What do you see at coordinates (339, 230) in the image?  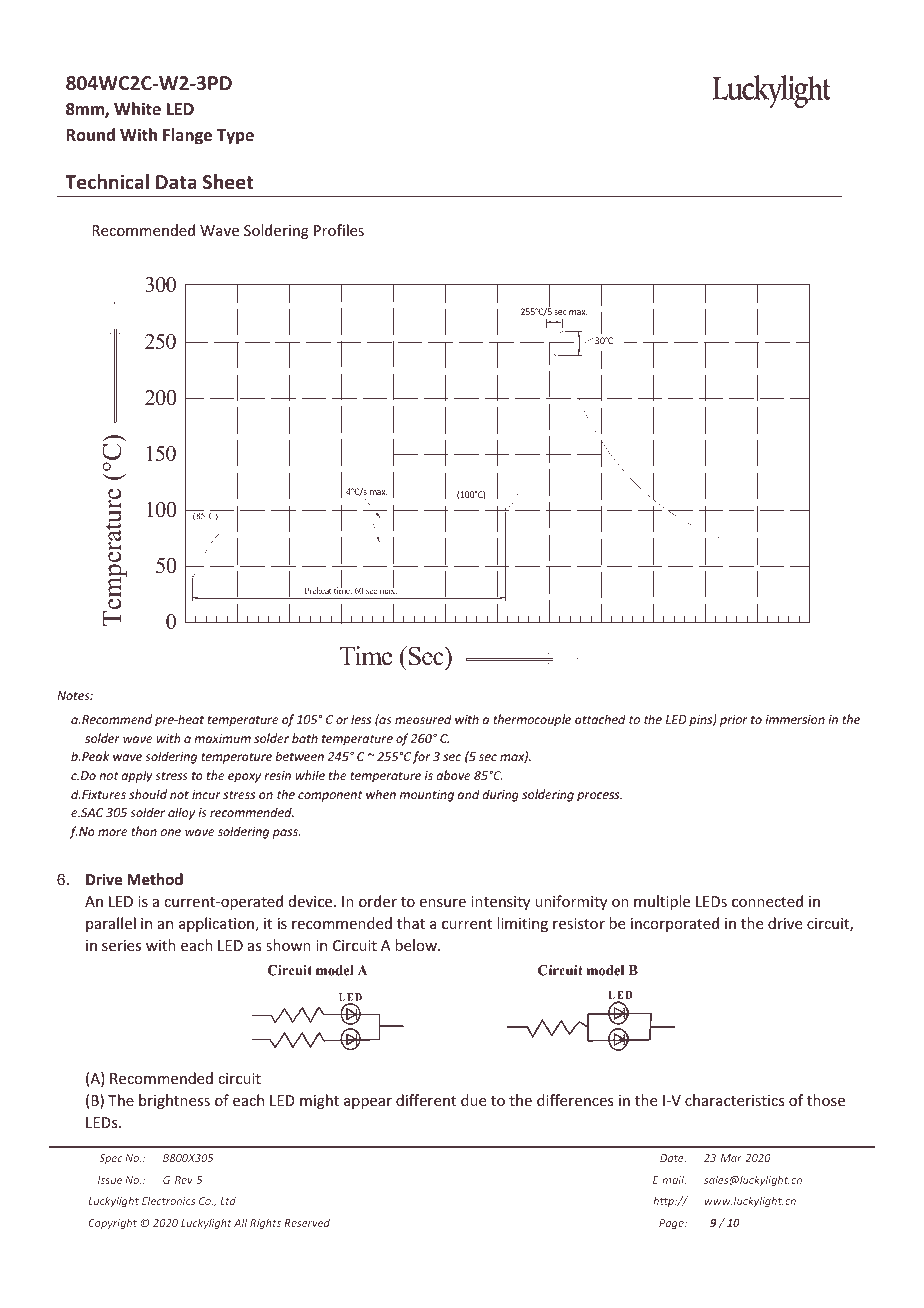 I see `Profiles` at bounding box center [339, 230].
